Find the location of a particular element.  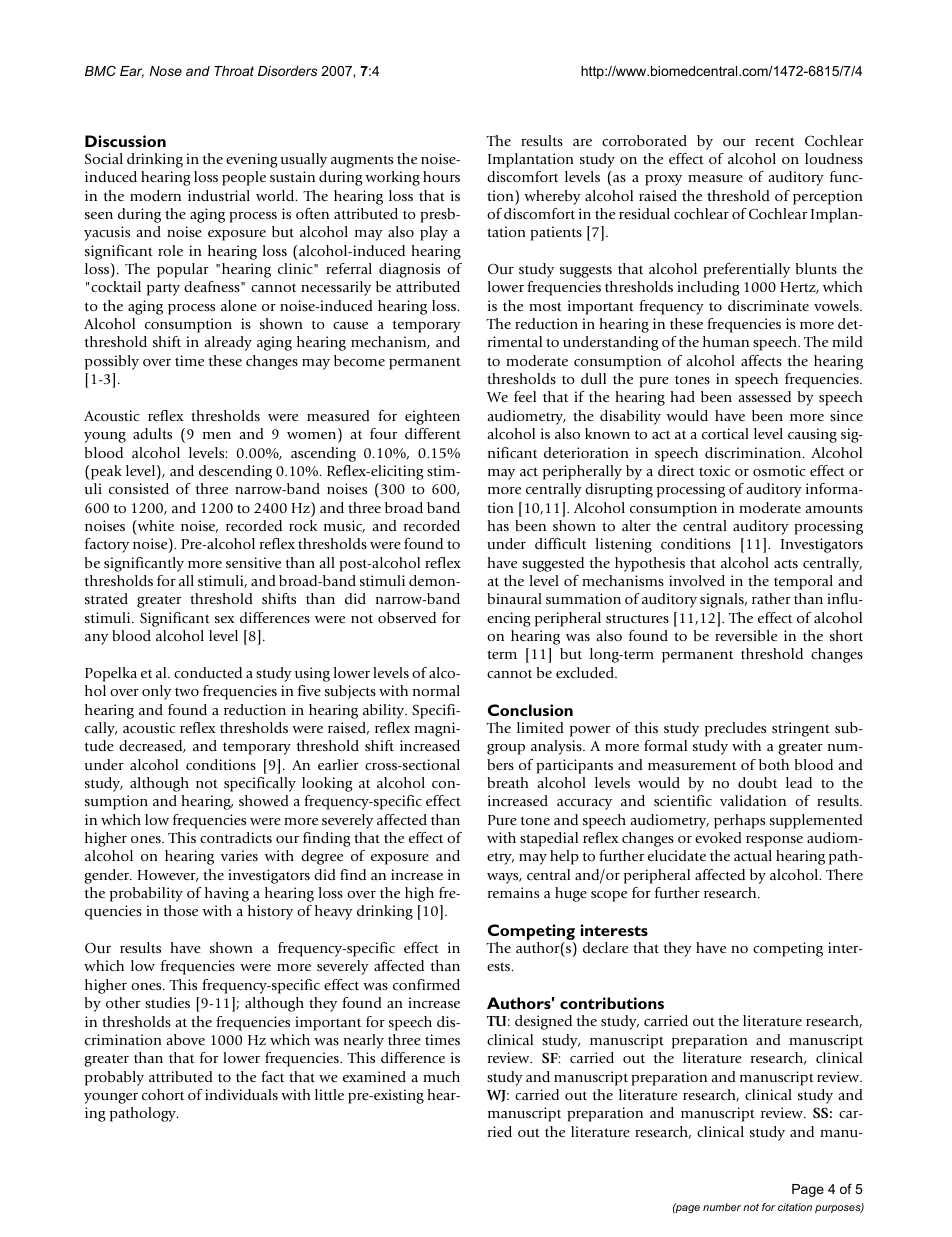

discriminate is located at coordinates (768, 305).
